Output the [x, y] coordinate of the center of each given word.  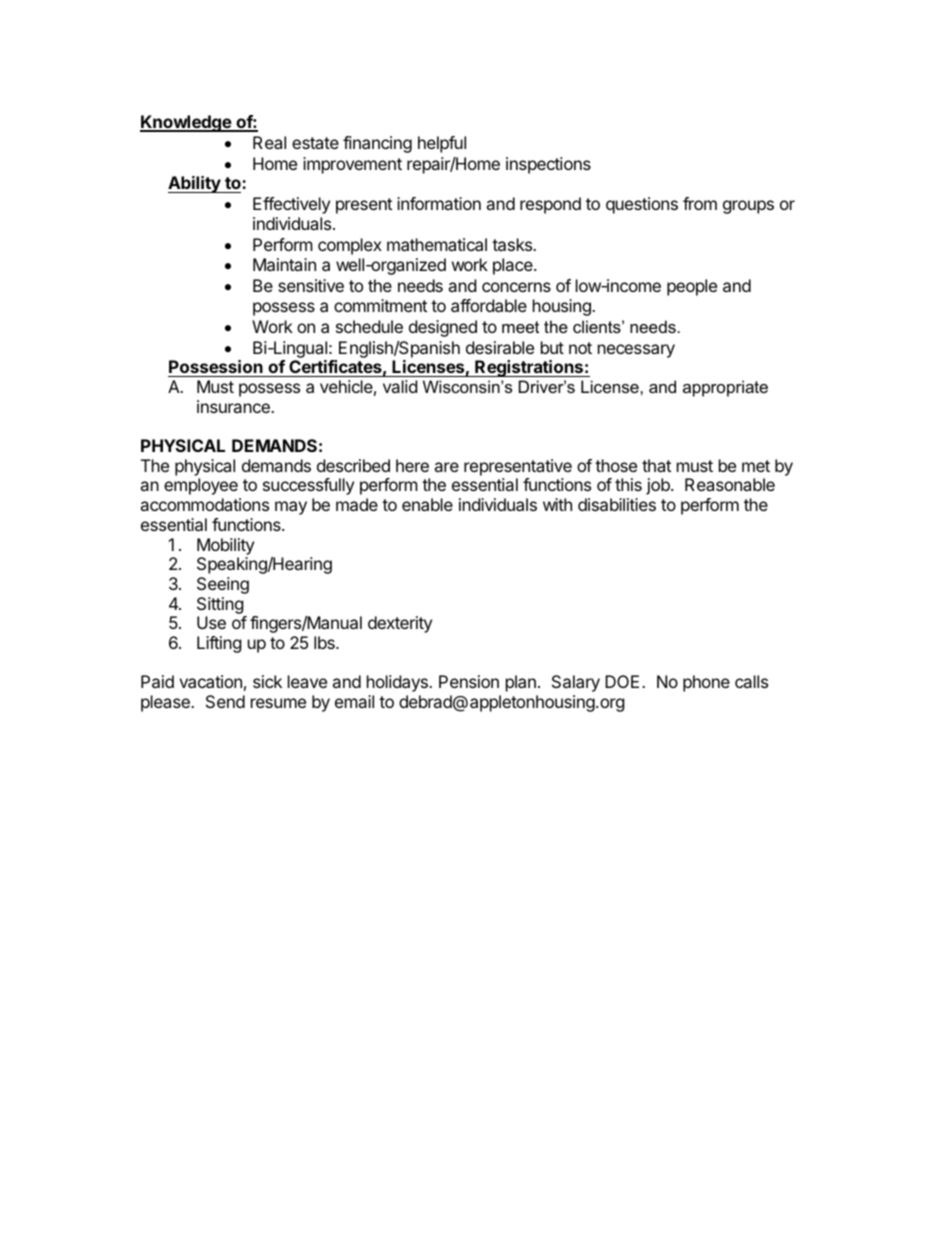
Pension [469, 681]
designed [443, 328]
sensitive [311, 285]
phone [706, 683]
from [700, 203]
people [692, 287]
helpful [442, 144]
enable [427, 504]
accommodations [204, 504]
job [659, 486]
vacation [210, 681]
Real [269, 142]
